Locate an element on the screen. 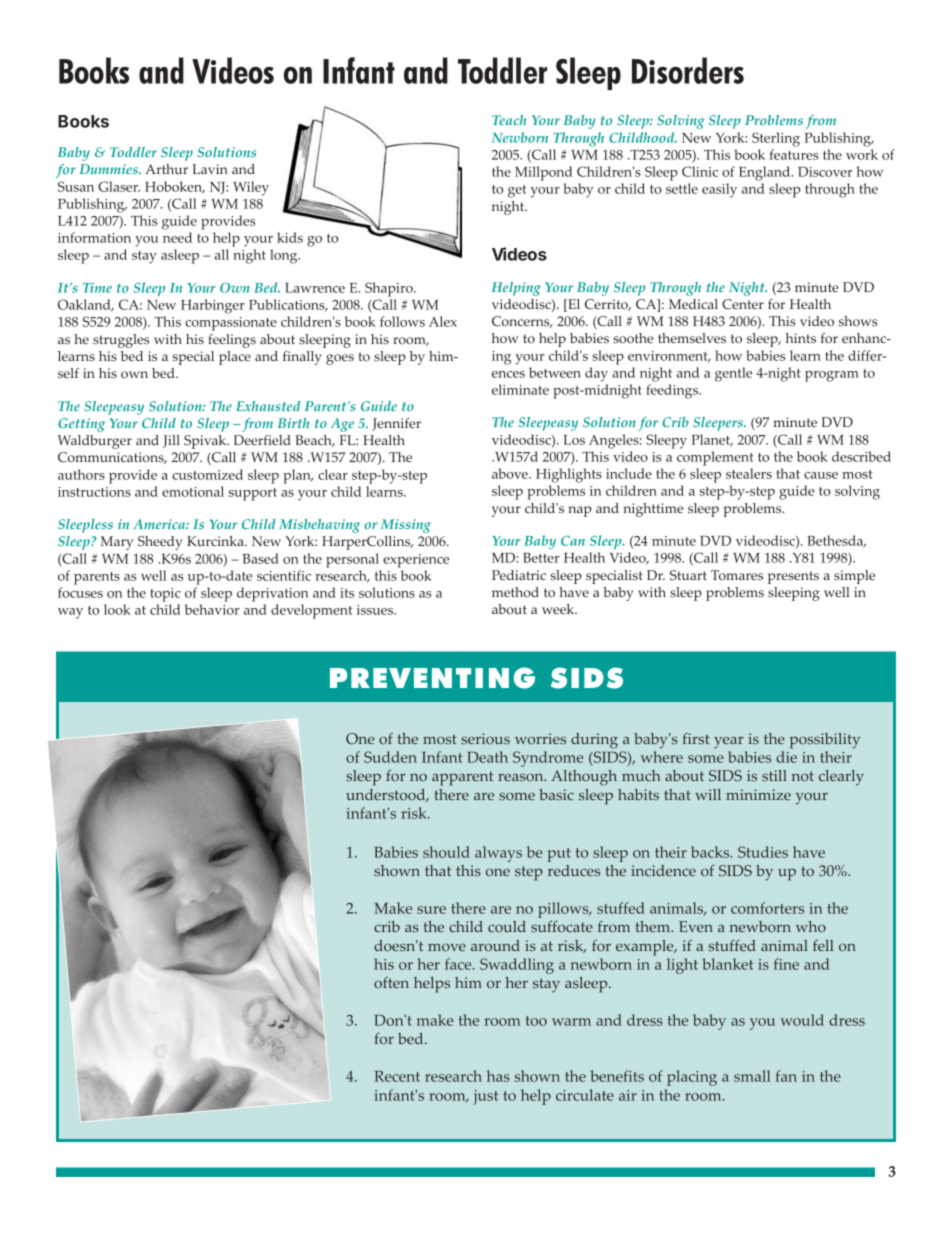 The width and height of the screenshot is (952, 1233). has is located at coordinates (498, 1076).
